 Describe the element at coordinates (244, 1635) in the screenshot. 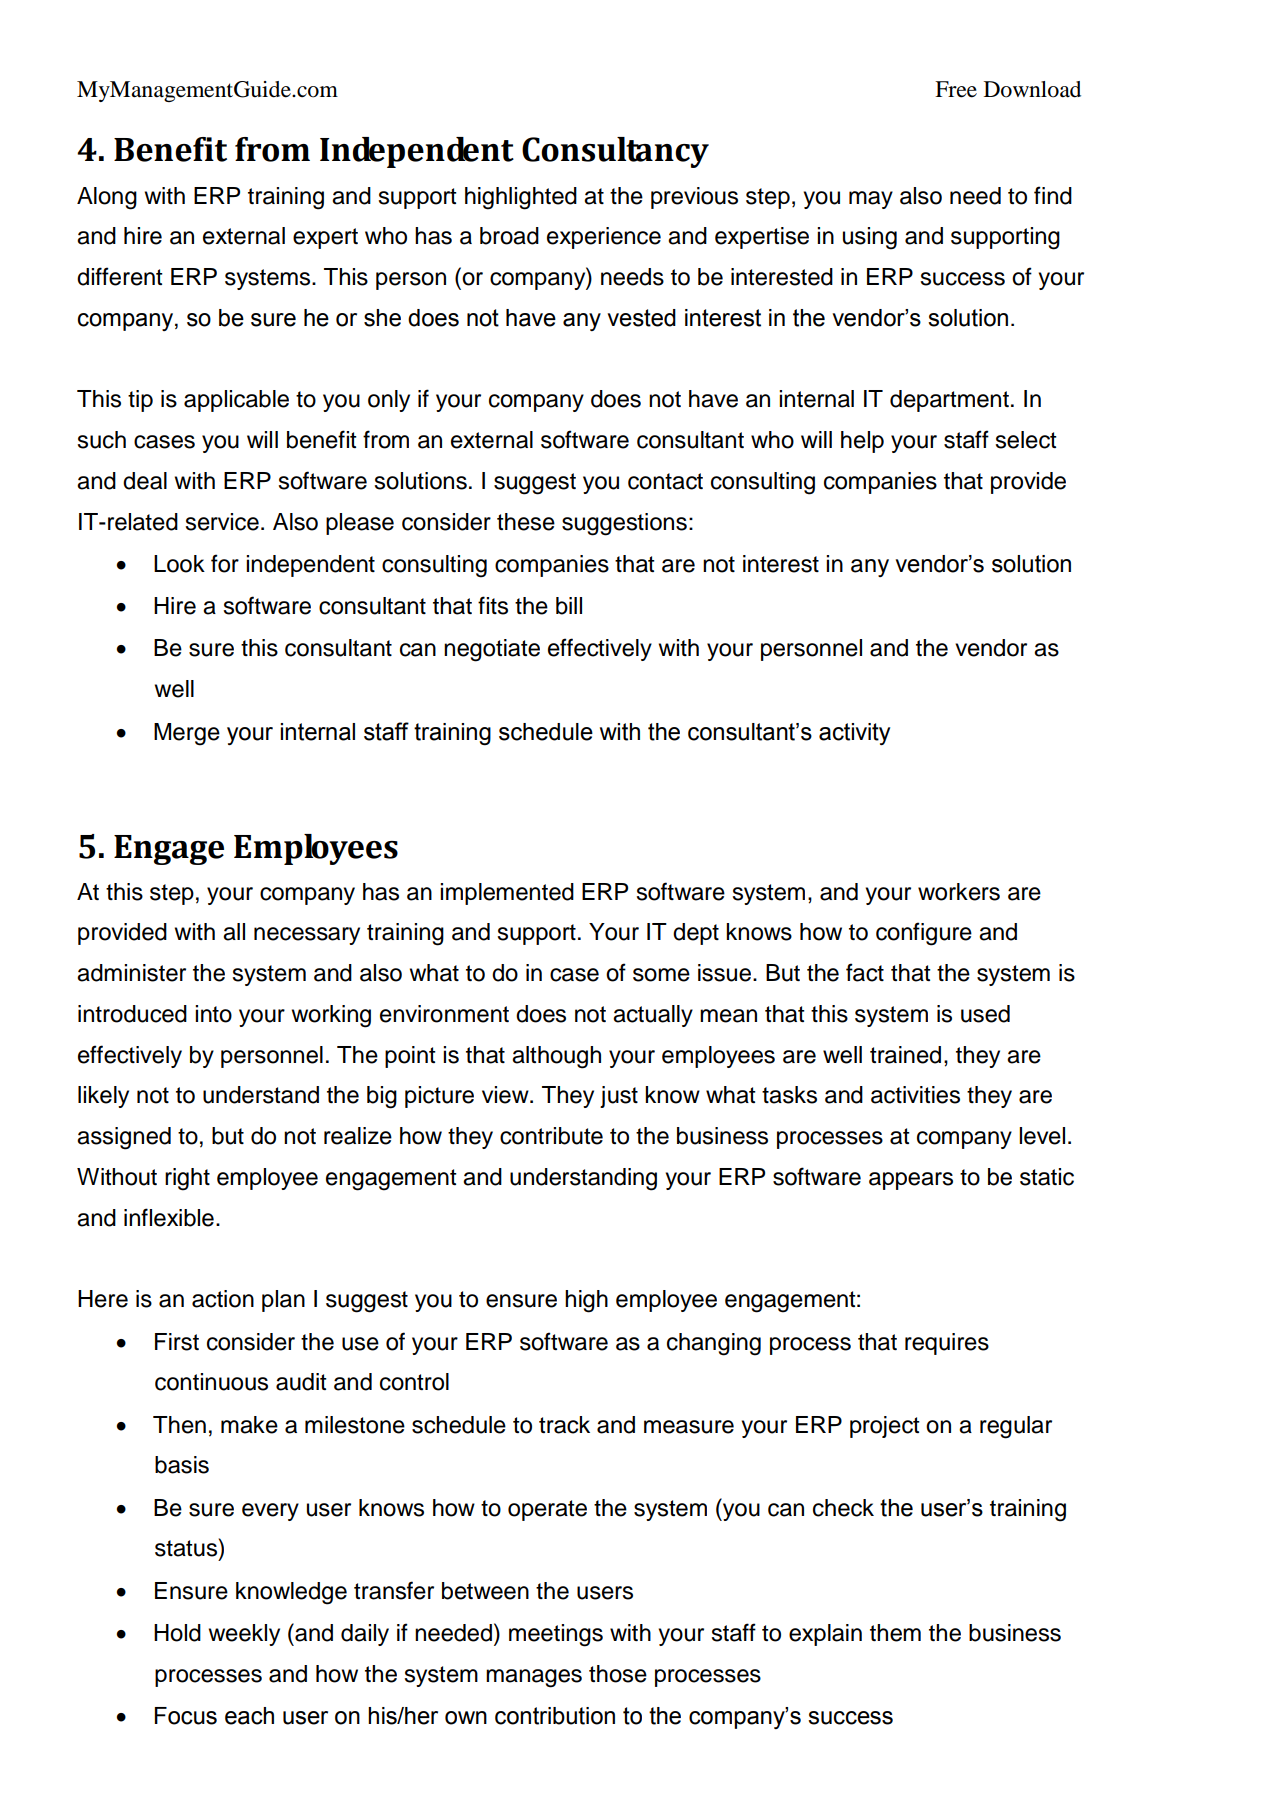

I see `weekly` at that location.
